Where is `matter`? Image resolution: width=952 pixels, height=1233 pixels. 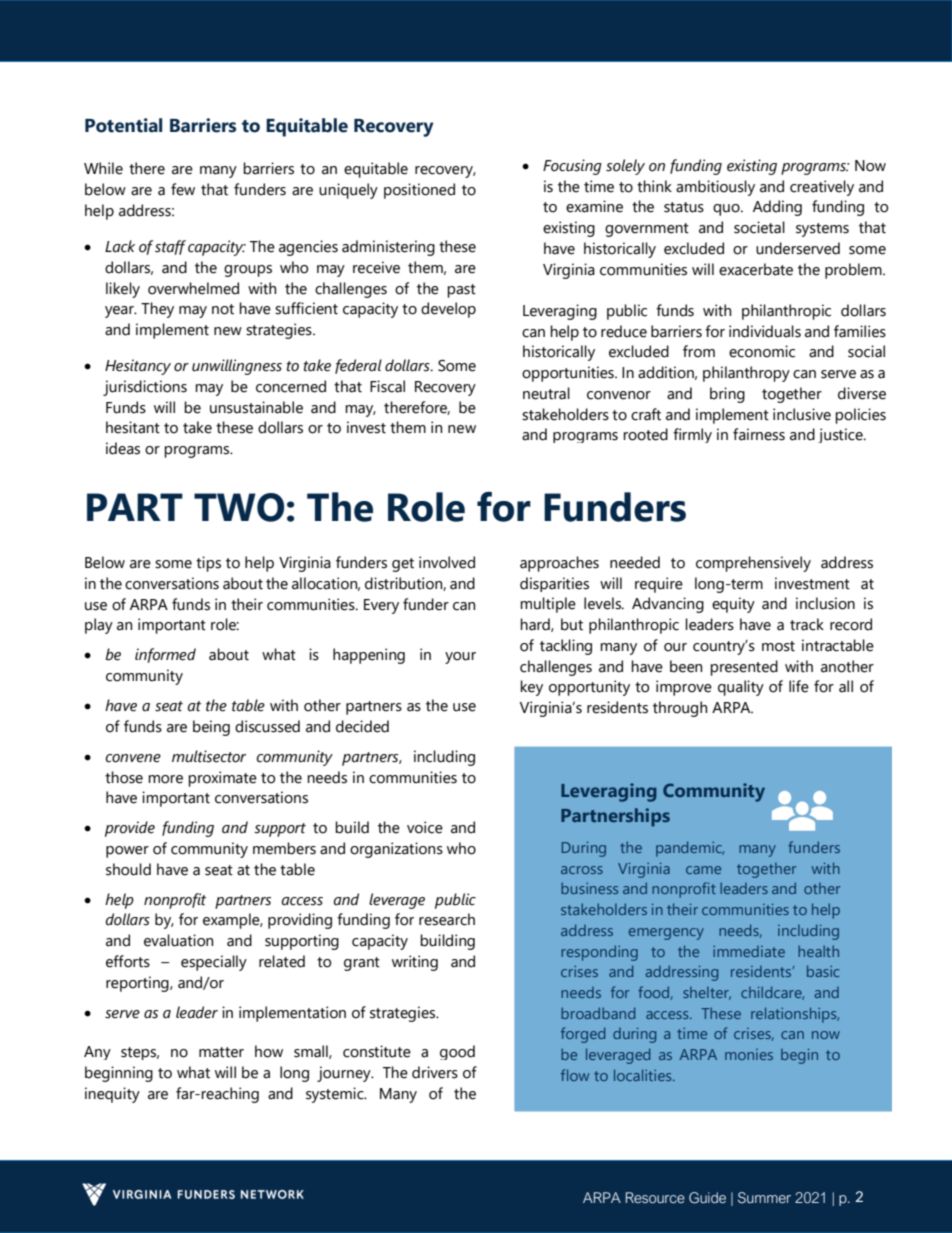
matter is located at coordinates (221, 1052).
